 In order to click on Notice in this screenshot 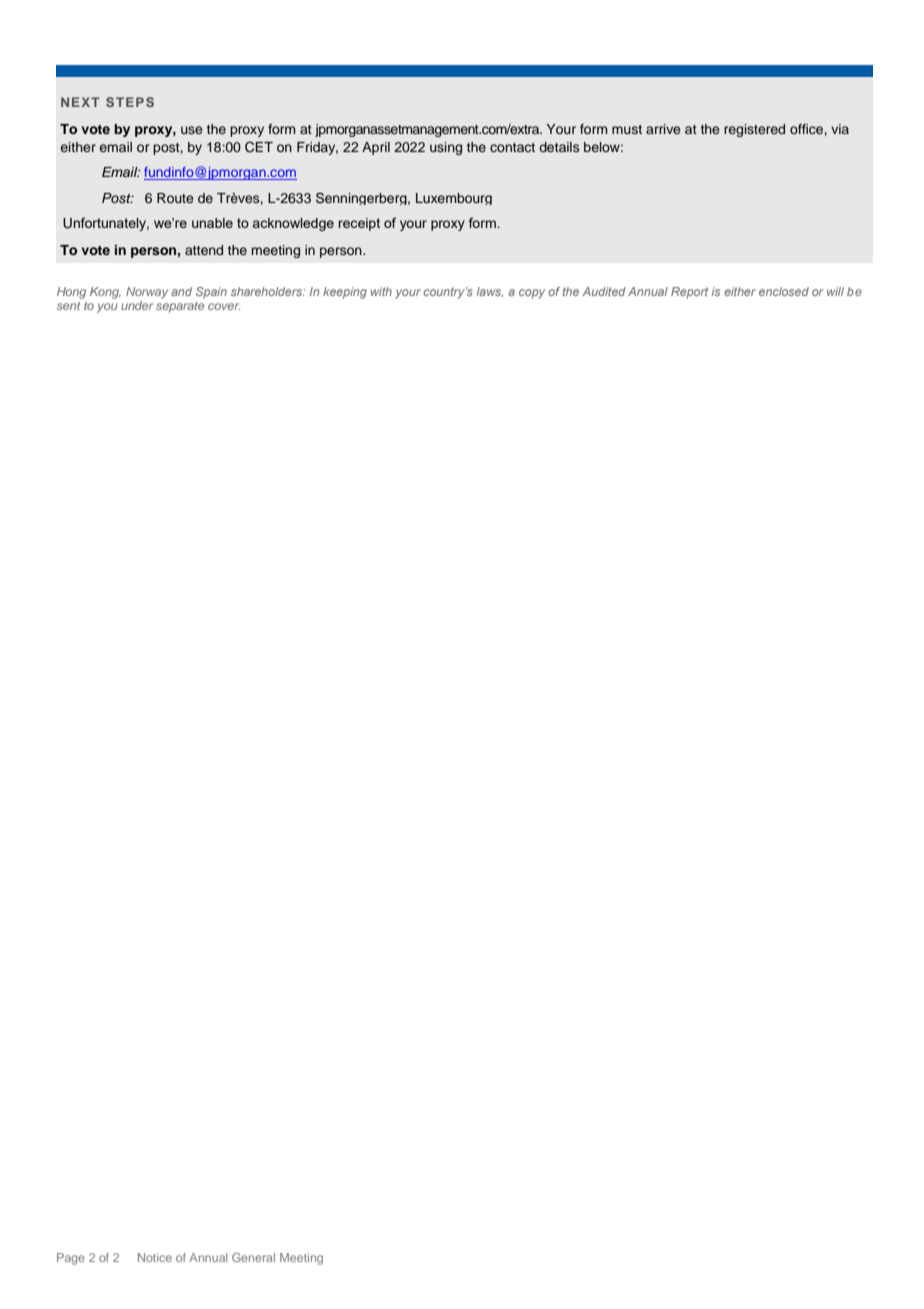, I will do `click(155, 1257)`.
